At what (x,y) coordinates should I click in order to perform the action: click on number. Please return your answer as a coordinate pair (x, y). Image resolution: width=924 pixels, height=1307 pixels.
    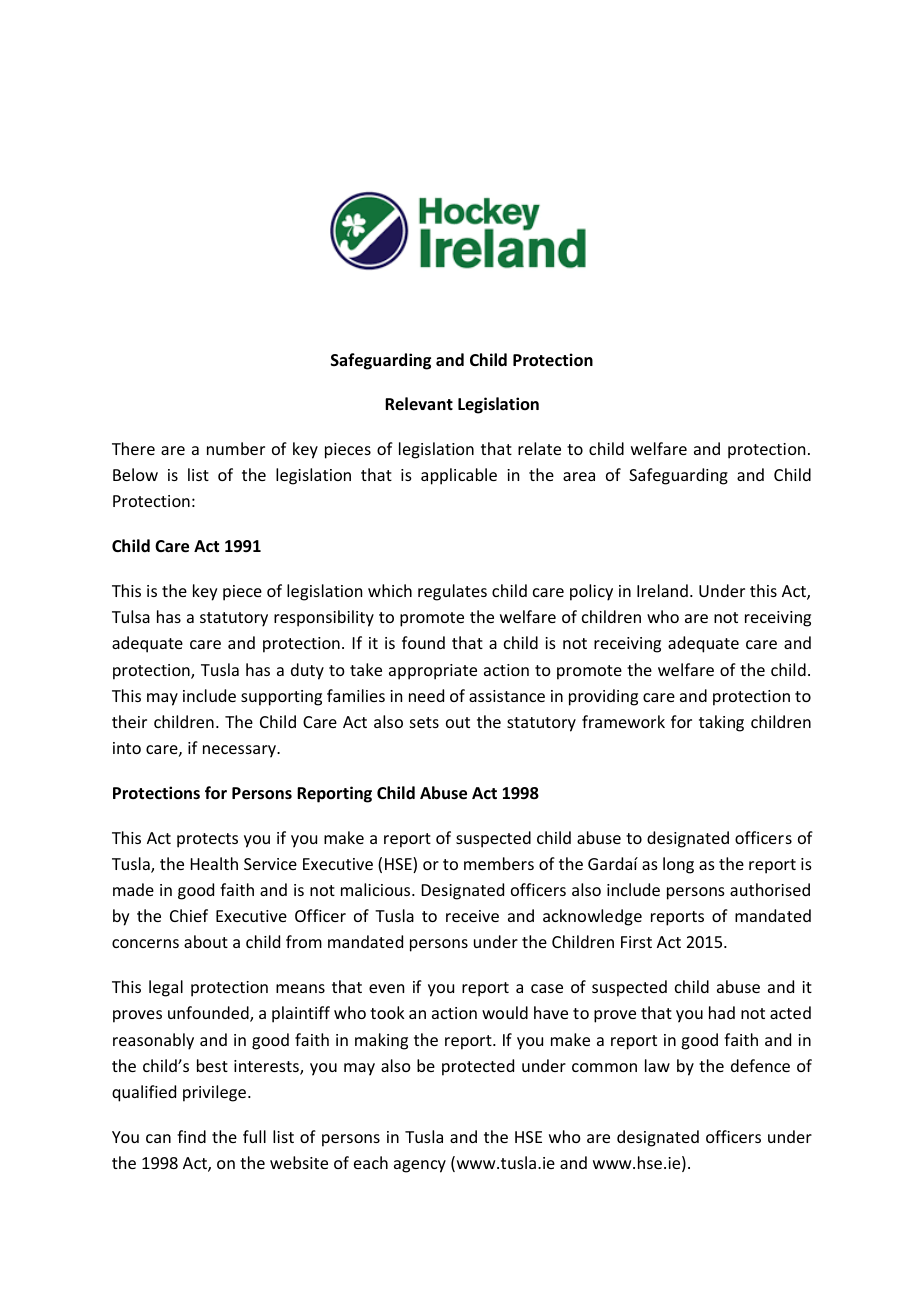
    Looking at the image, I should click on (236, 448).
